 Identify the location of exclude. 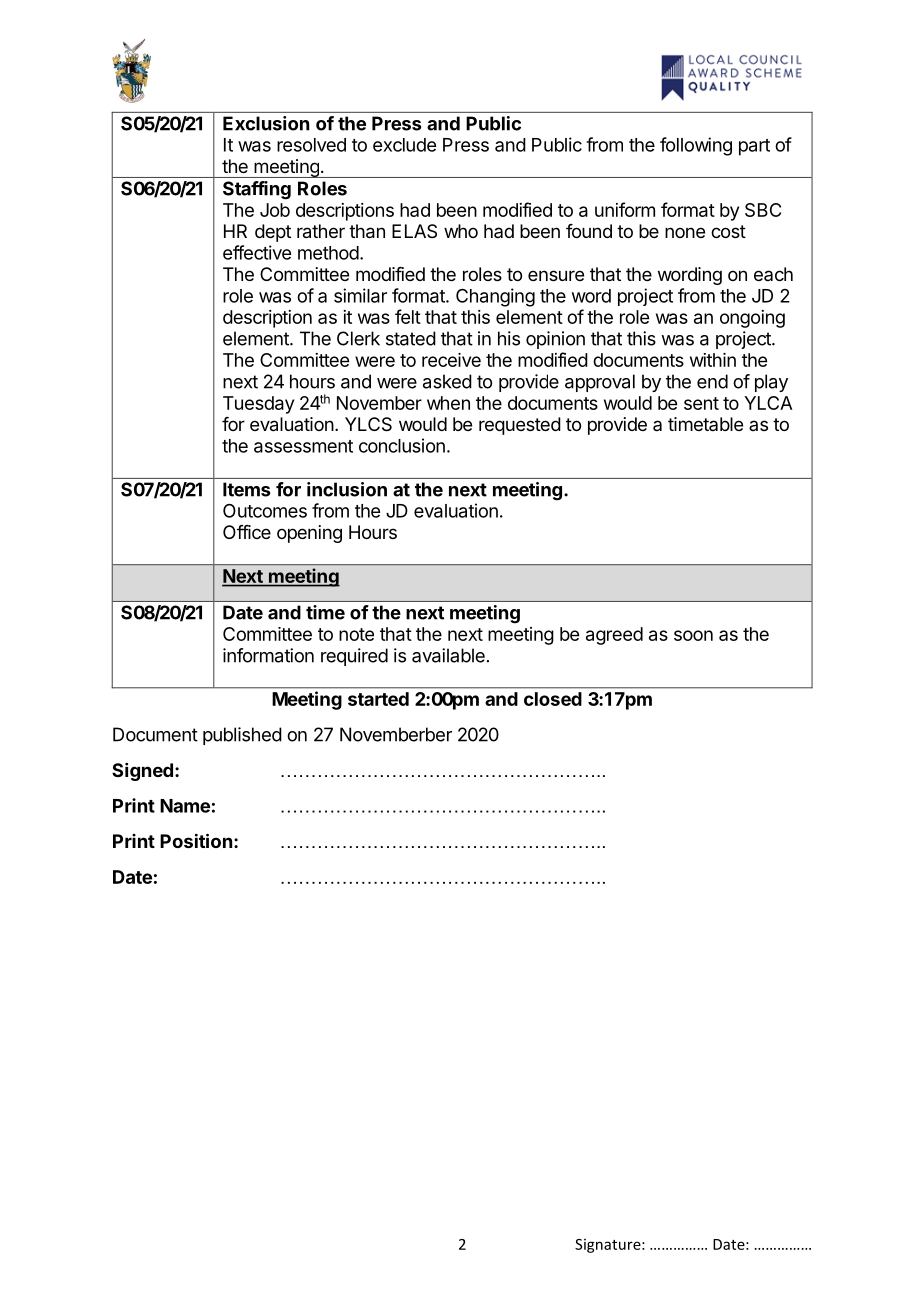
(404, 145).
